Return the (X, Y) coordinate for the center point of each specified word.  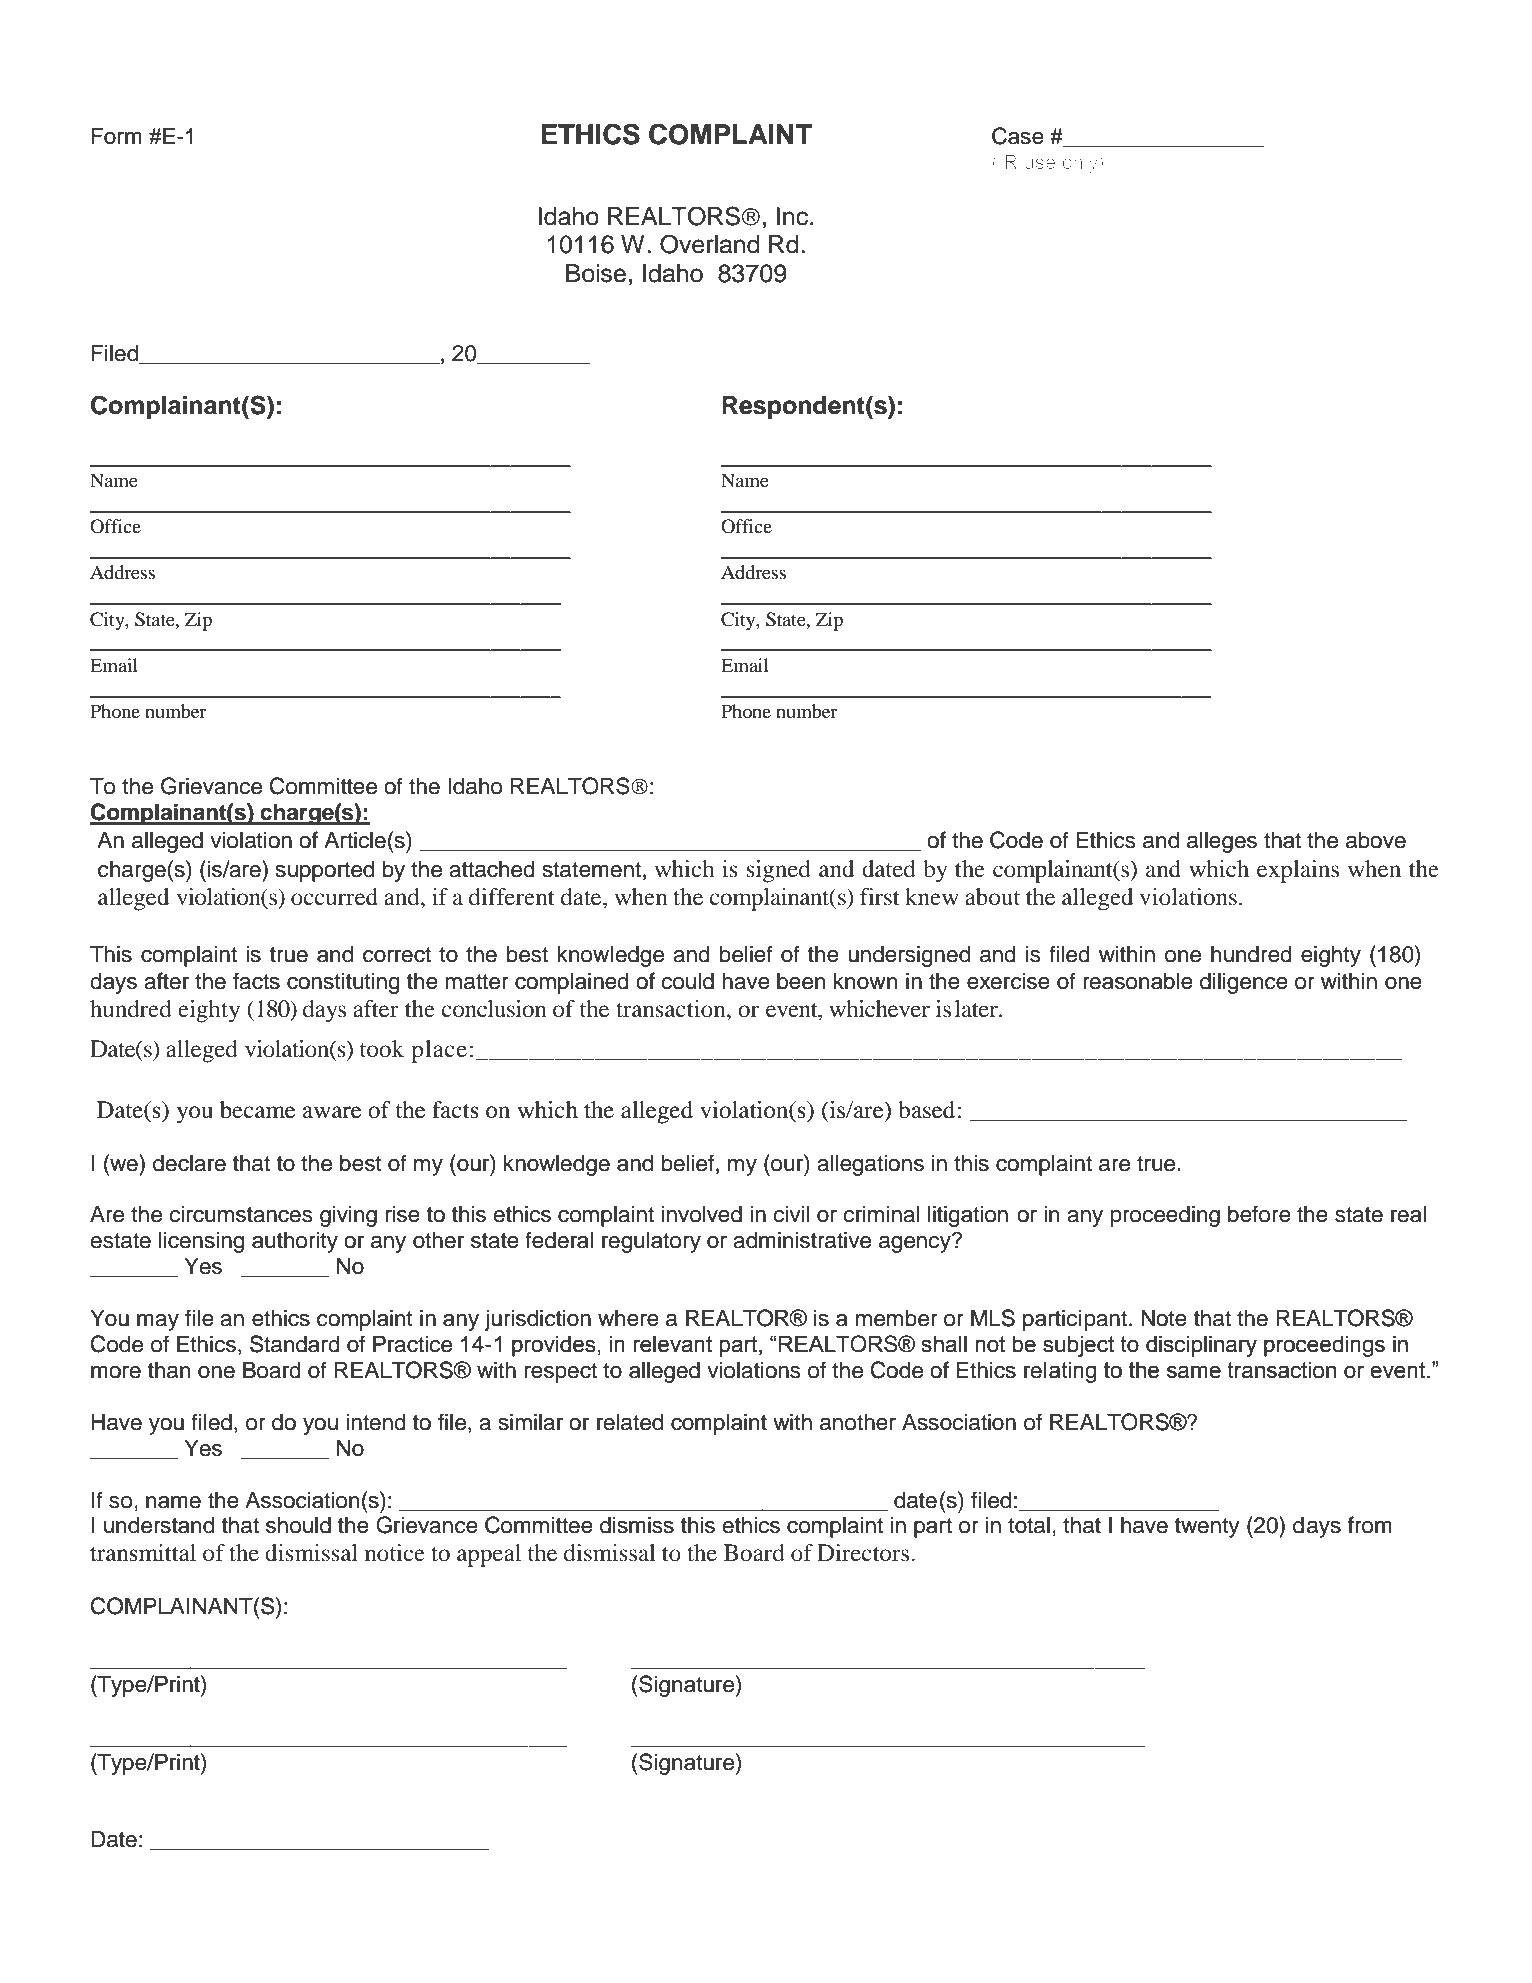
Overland (710, 244)
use (1040, 163)
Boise (596, 273)
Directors (864, 1553)
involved (701, 1214)
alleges (1222, 842)
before (1259, 1214)
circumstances (241, 1214)
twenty (1207, 1528)
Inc (792, 216)
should (298, 1525)
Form (117, 136)
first (880, 896)
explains (1298, 871)
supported (325, 871)
